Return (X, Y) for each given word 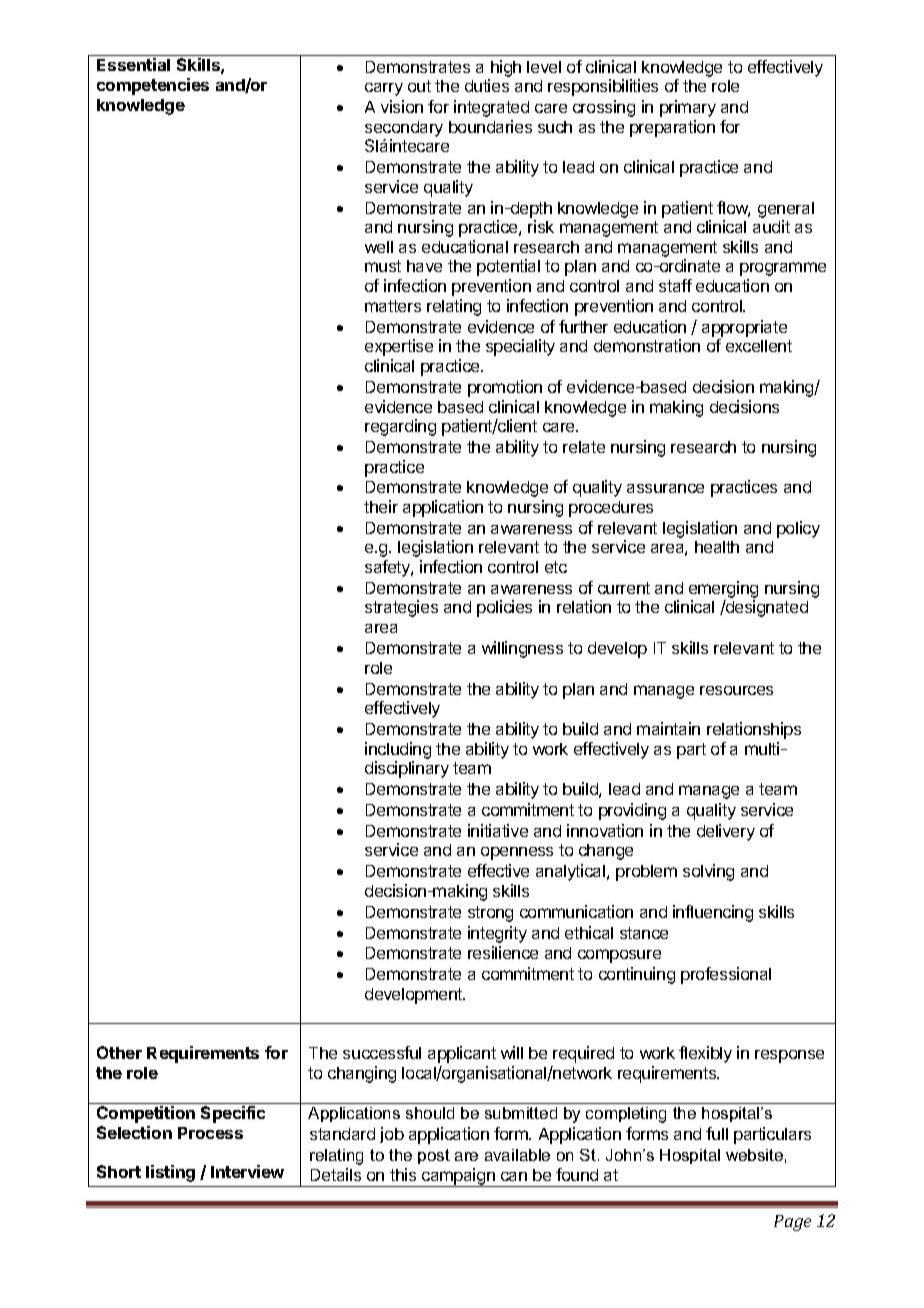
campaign (458, 1177)
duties (487, 85)
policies (504, 608)
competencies (153, 86)
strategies (401, 608)
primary (688, 108)
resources (736, 690)
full (717, 1133)
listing (170, 1173)
